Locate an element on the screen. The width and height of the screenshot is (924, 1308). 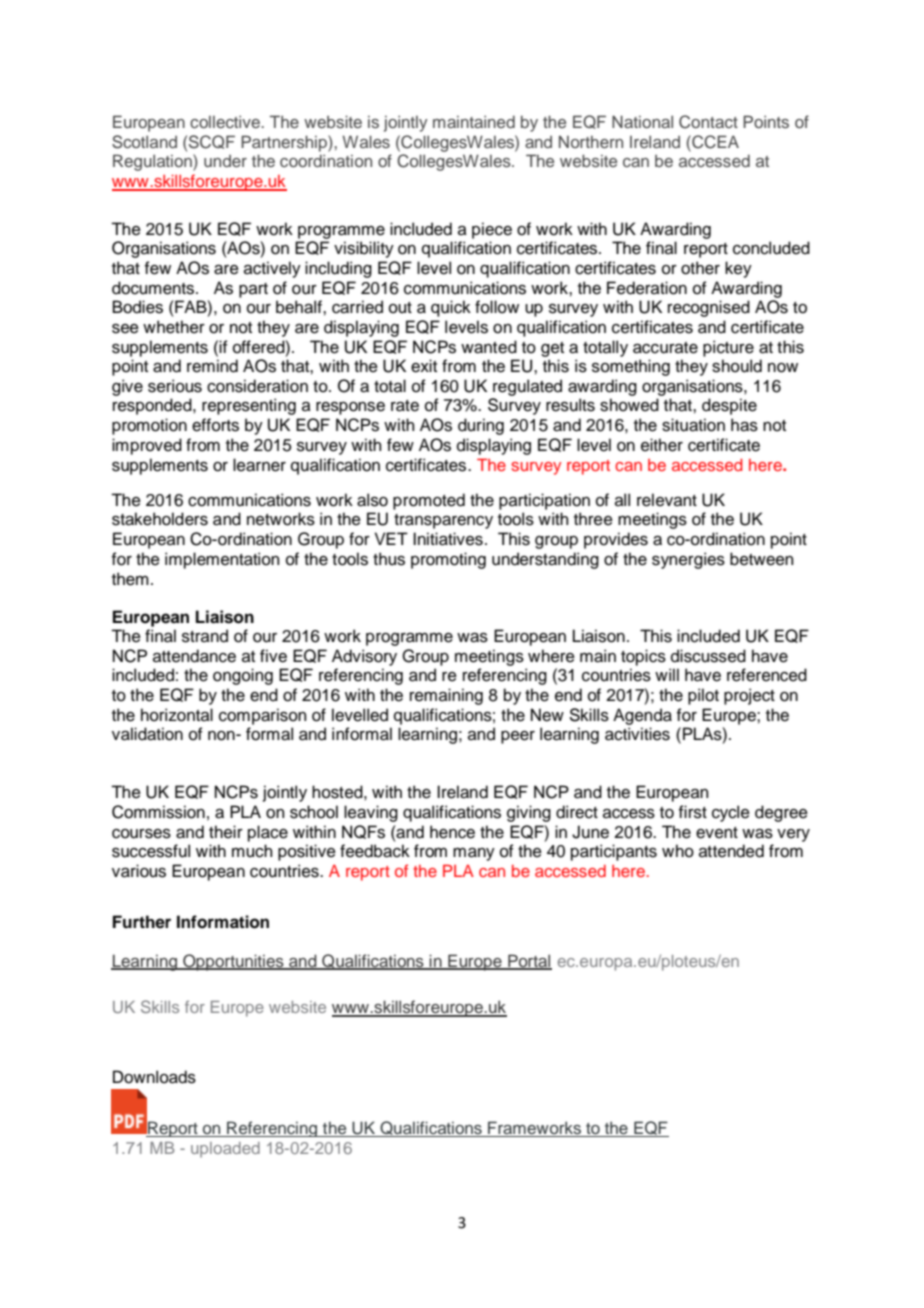
uploaded is located at coordinates (225, 1150).
